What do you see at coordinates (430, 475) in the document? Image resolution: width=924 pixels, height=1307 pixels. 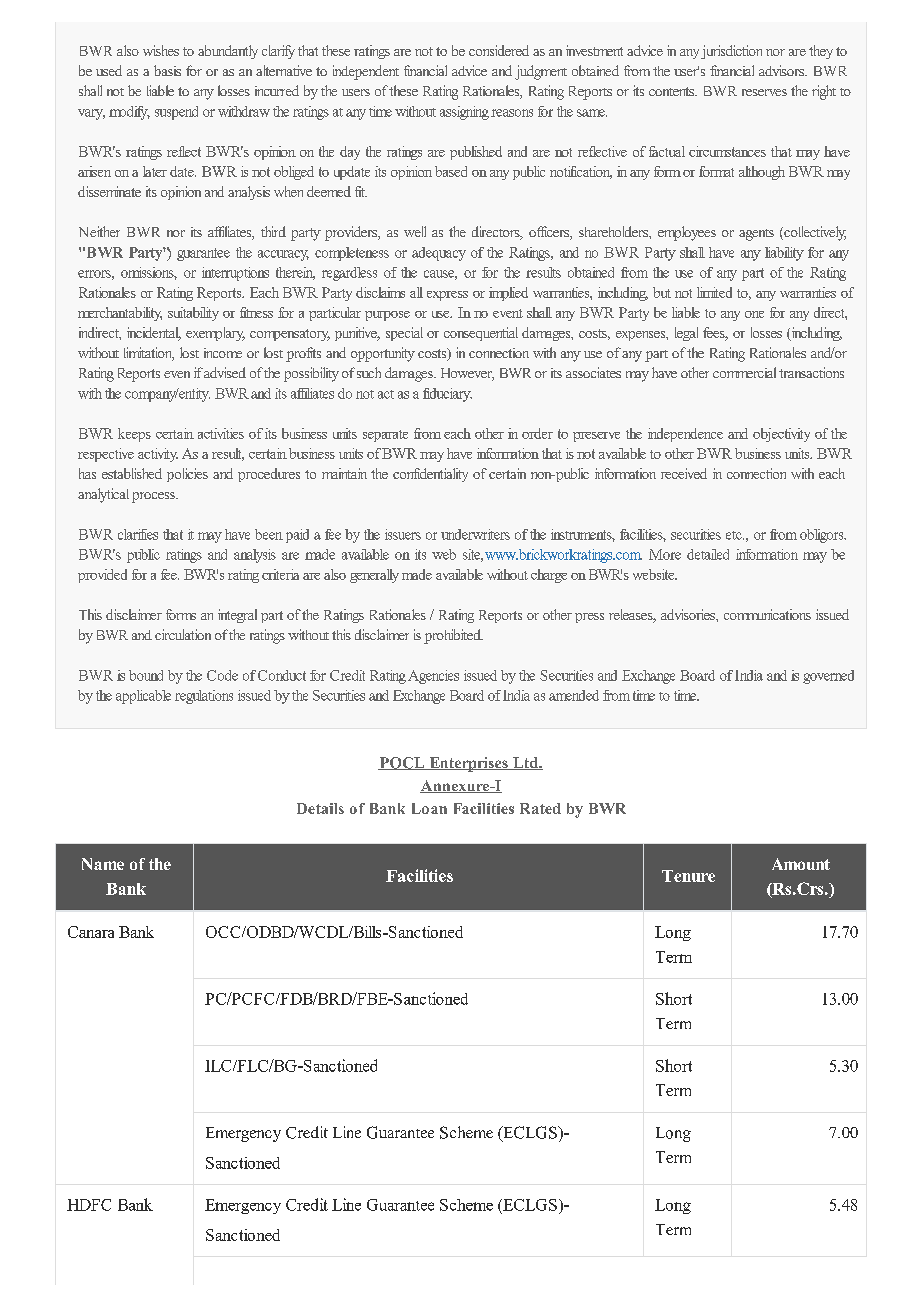 I see `confidentiality` at bounding box center [430, 475].
